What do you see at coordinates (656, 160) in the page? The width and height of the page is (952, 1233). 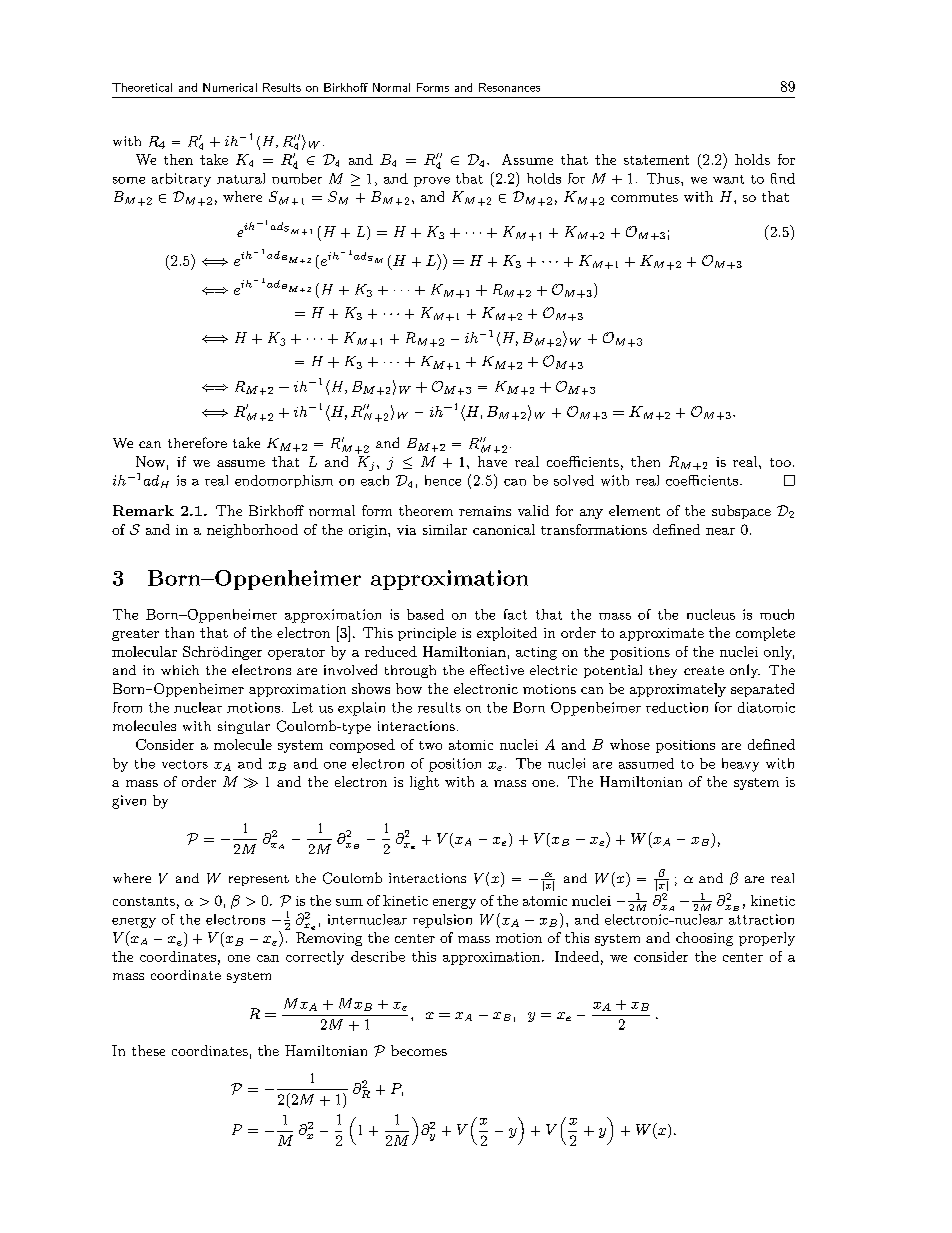 I see `statement` at bounding box center [656, 160].
